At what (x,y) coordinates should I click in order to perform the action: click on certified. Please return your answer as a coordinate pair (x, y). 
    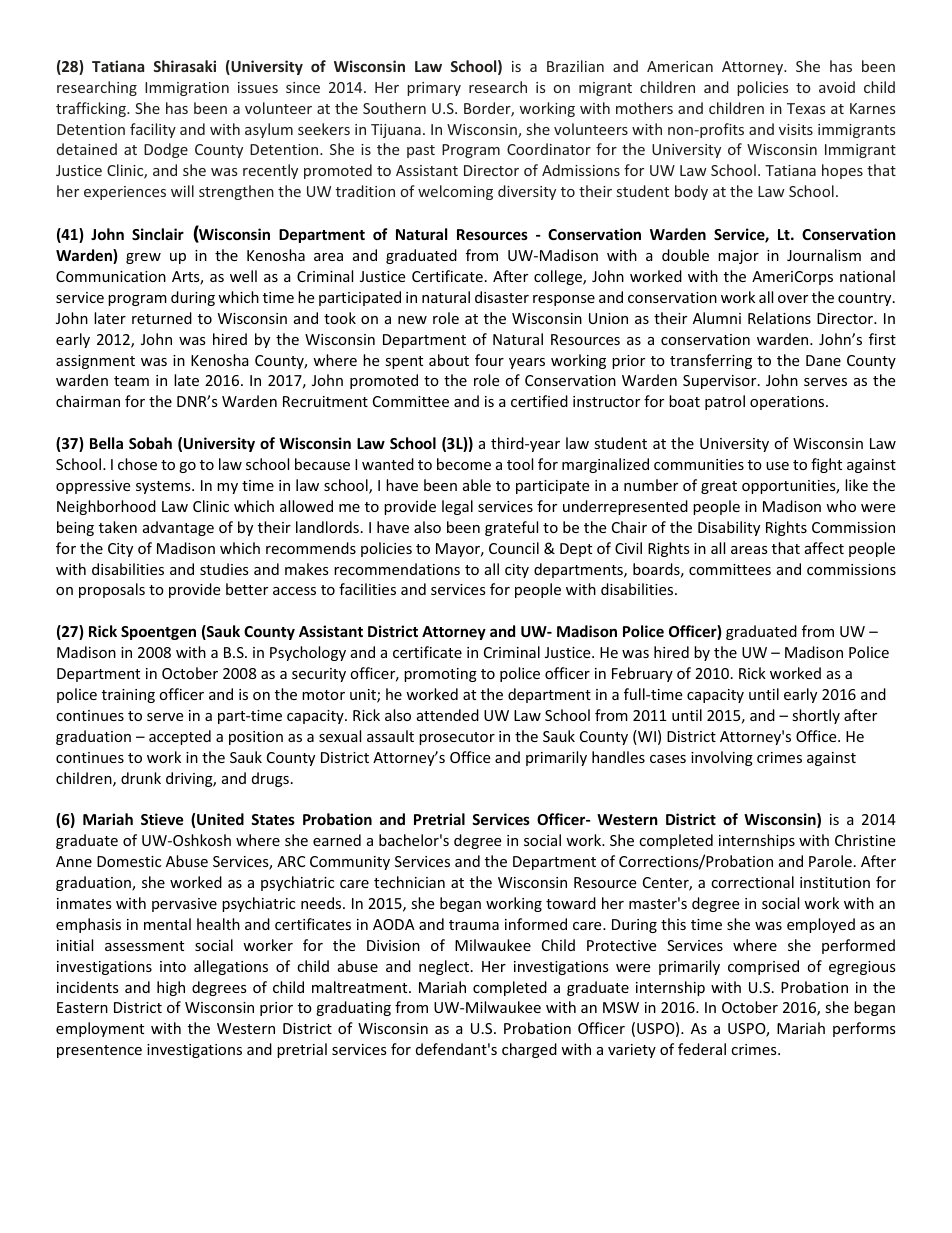
    Looking at the image, I should click on (539, 401).
